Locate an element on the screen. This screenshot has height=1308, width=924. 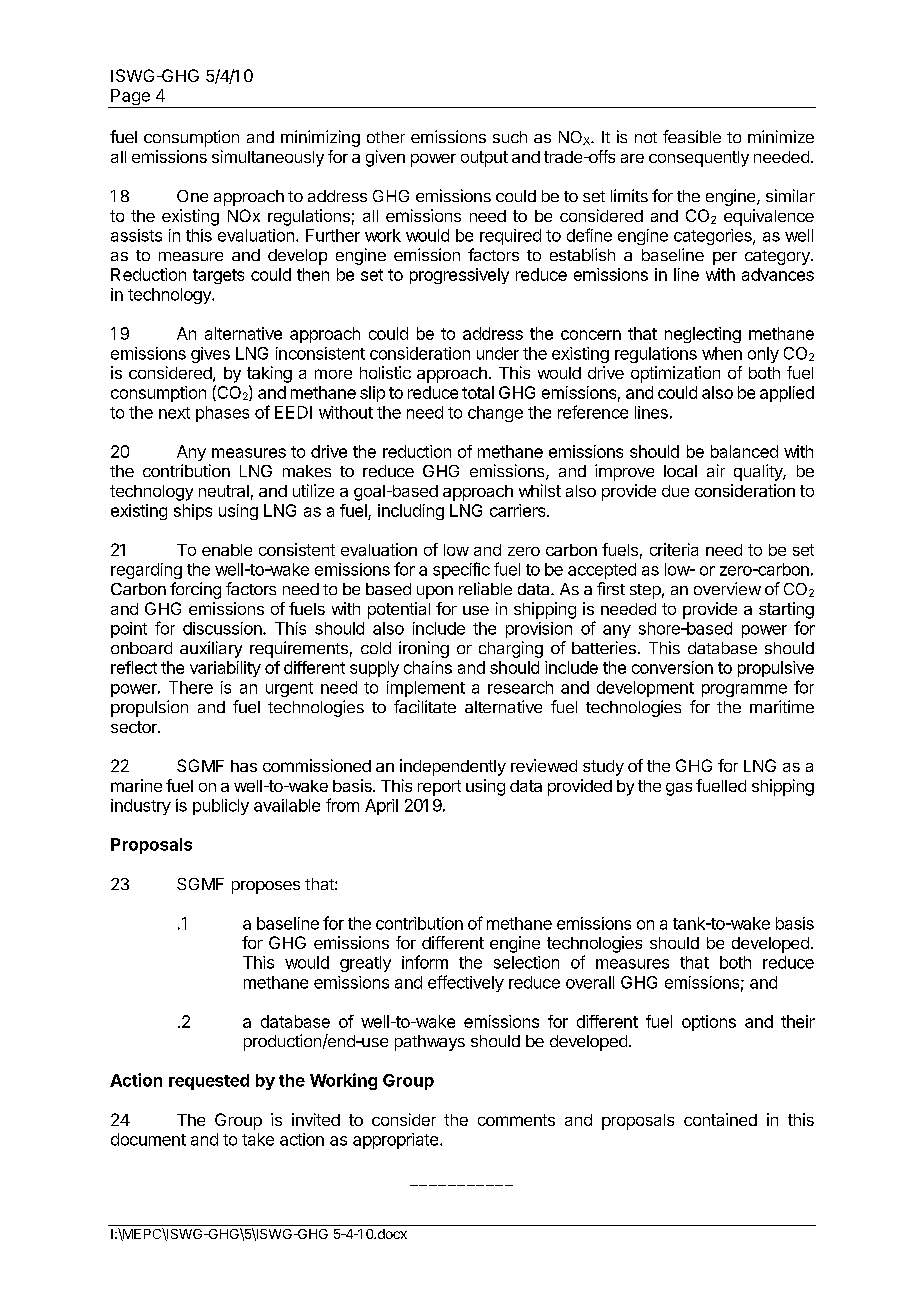
neutral is located at coordinates (224, 491).
